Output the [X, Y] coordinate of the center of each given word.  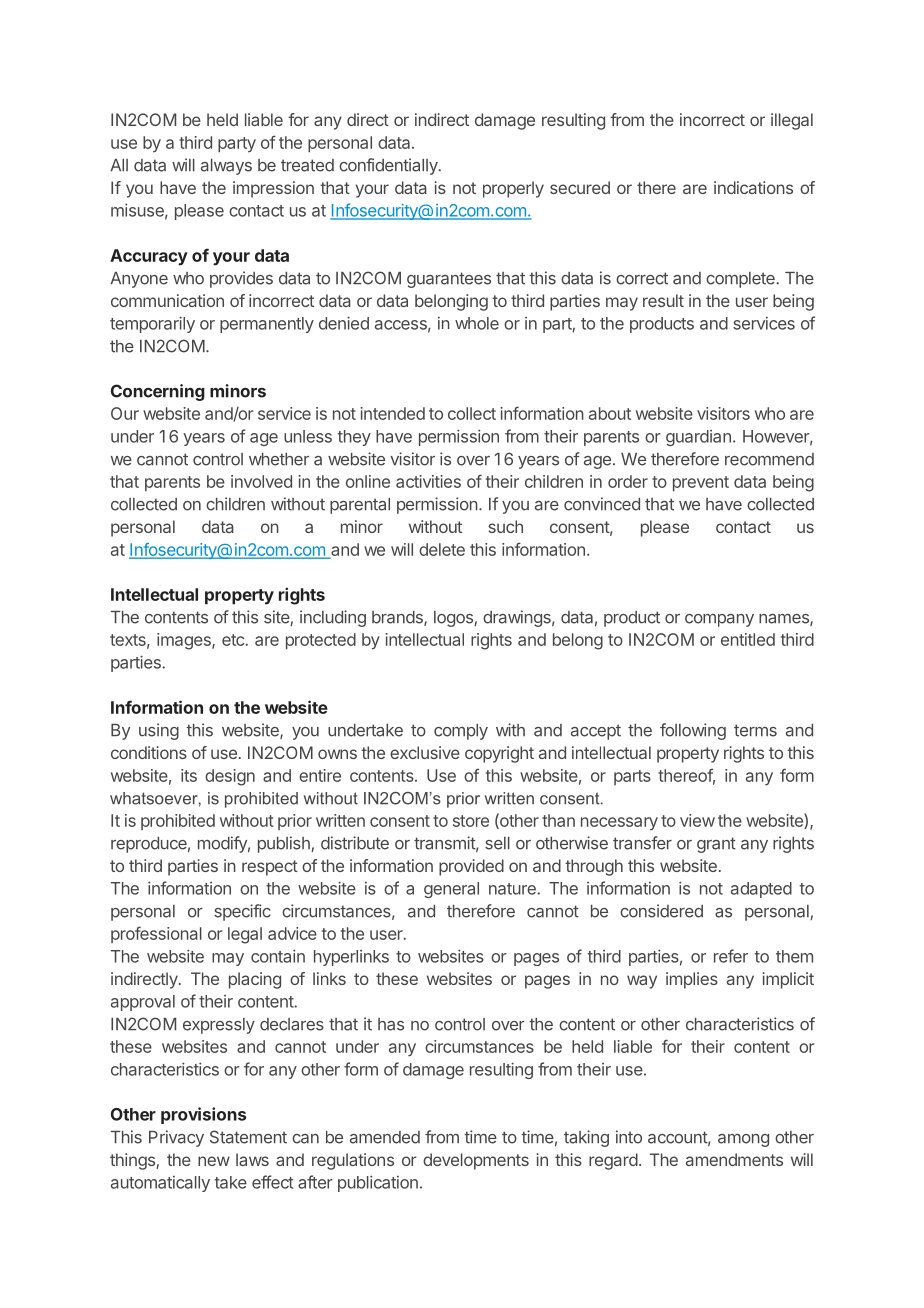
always [226, 167]
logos [454, 619]
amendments [734, 1159]
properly [513, 189]
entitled [748, 639]
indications [753, 187]
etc [234, 640]
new [214, 1161]
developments [476, 1161]
